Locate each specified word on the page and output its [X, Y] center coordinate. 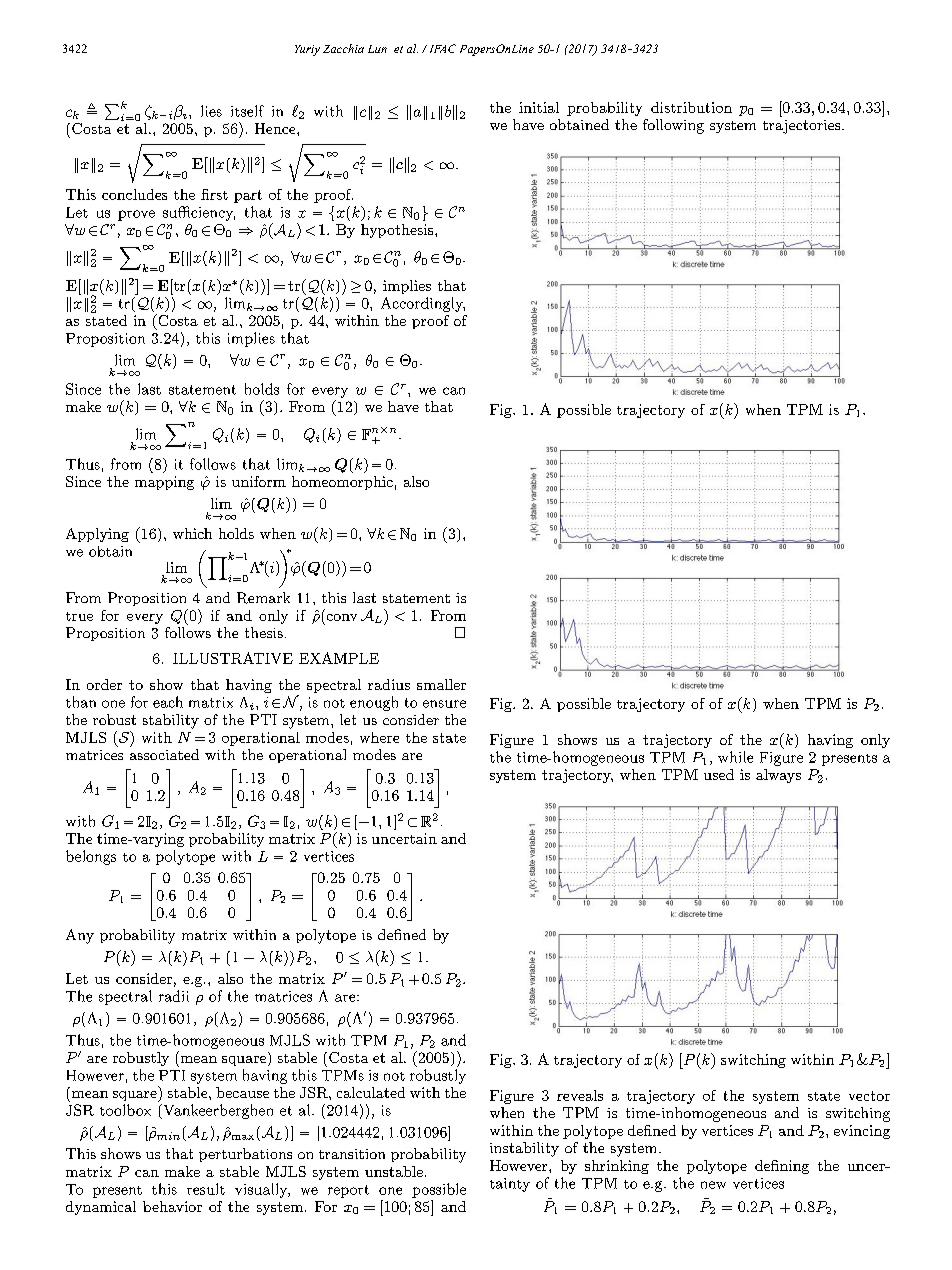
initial [539, 107]
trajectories [803, 127]
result [206, 1189]
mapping [164, 483]
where [379, 737]
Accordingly [423, 304]
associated [164, 754]
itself [247, 111]
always [778, 776]
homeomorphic [342, 483]
